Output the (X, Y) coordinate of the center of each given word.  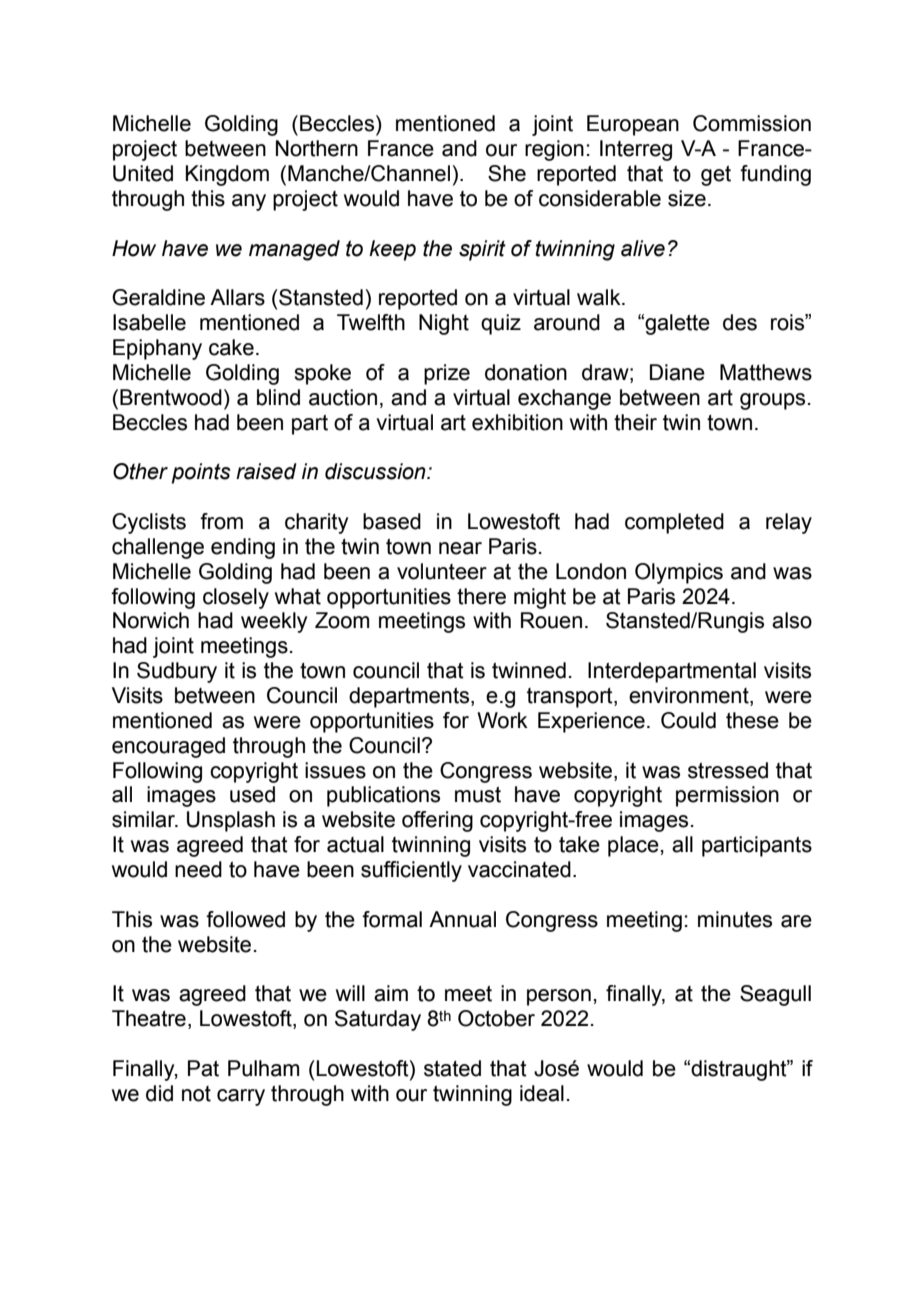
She (507, 173)
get (716, 175)
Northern (317, 148)
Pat (203, 1068)
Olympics (679, 573)
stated (452, 1068)
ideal (542, 1093)
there (481, 596)
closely (236, 598)
